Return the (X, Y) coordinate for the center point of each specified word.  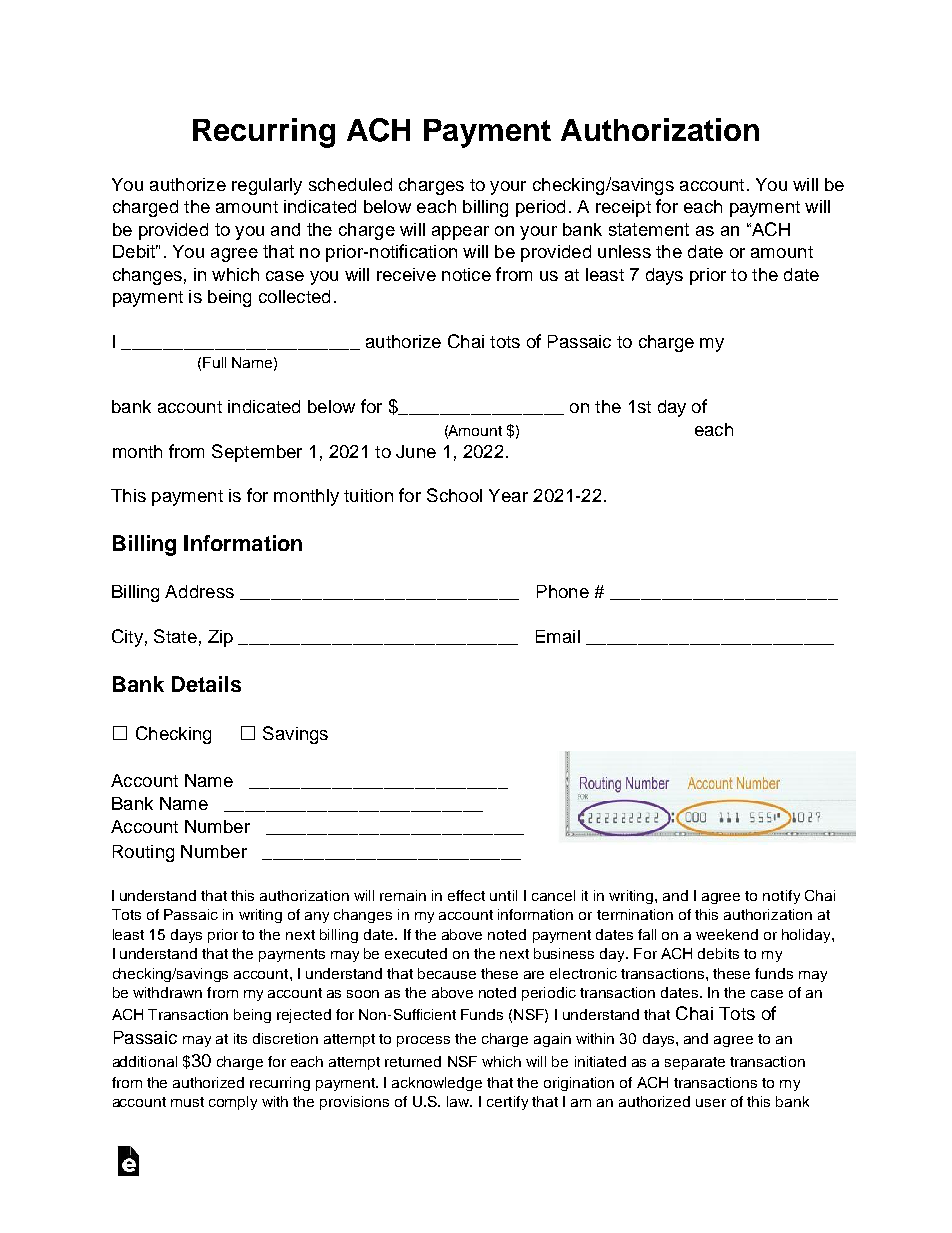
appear (460, 233)
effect (466, 895)
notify (781, 897)
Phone (563, 591)
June (416, 451)
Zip (220, 638)
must (187, 1102)
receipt (623, 208)
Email (558, 636)
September (257, 453)
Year (508, 495)
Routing (143, 853)
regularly (267, 186)
